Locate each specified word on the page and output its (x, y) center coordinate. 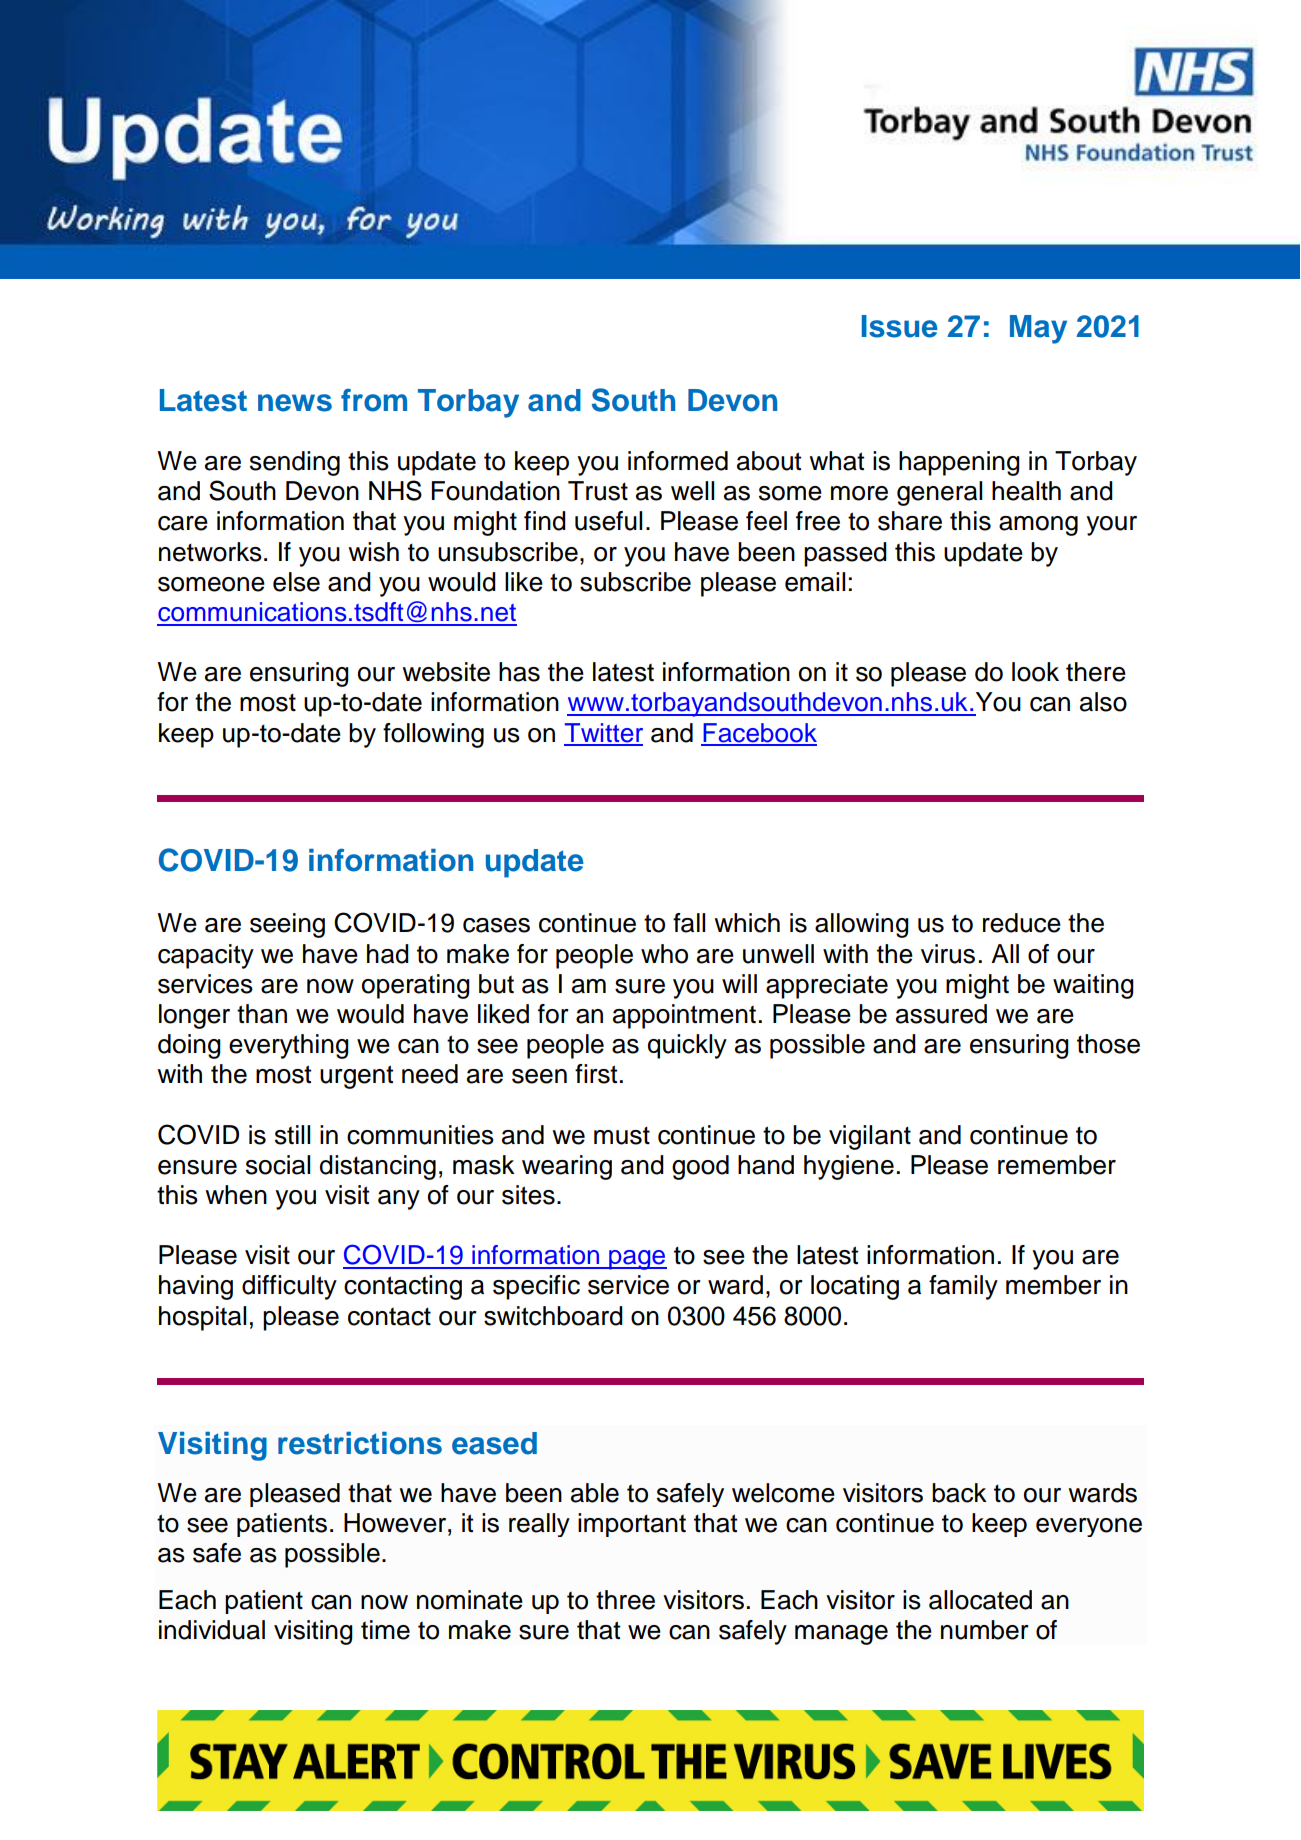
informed (678, 461)
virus (948, 954)
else (296, 582)
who (664, 954)
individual (212, 1630)
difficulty (289, 1287)
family (963, 1287)
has (519, 672)
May (1038, 329)
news (295, 403)
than (262, 1014)
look (1035, 672)
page (637, 1260)
